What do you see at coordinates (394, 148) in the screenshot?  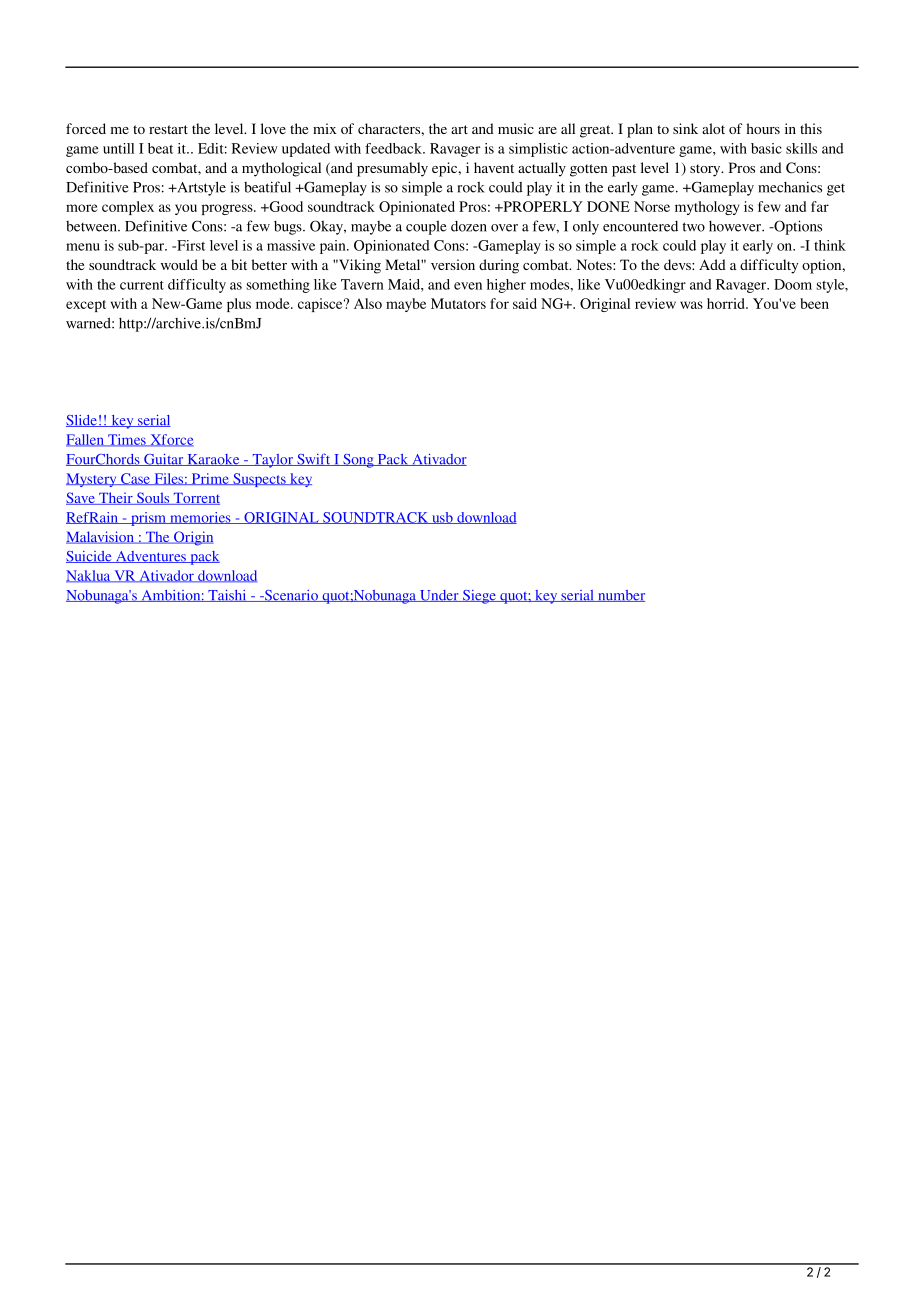 I see `feedback` at bounding box center [394, 148].
